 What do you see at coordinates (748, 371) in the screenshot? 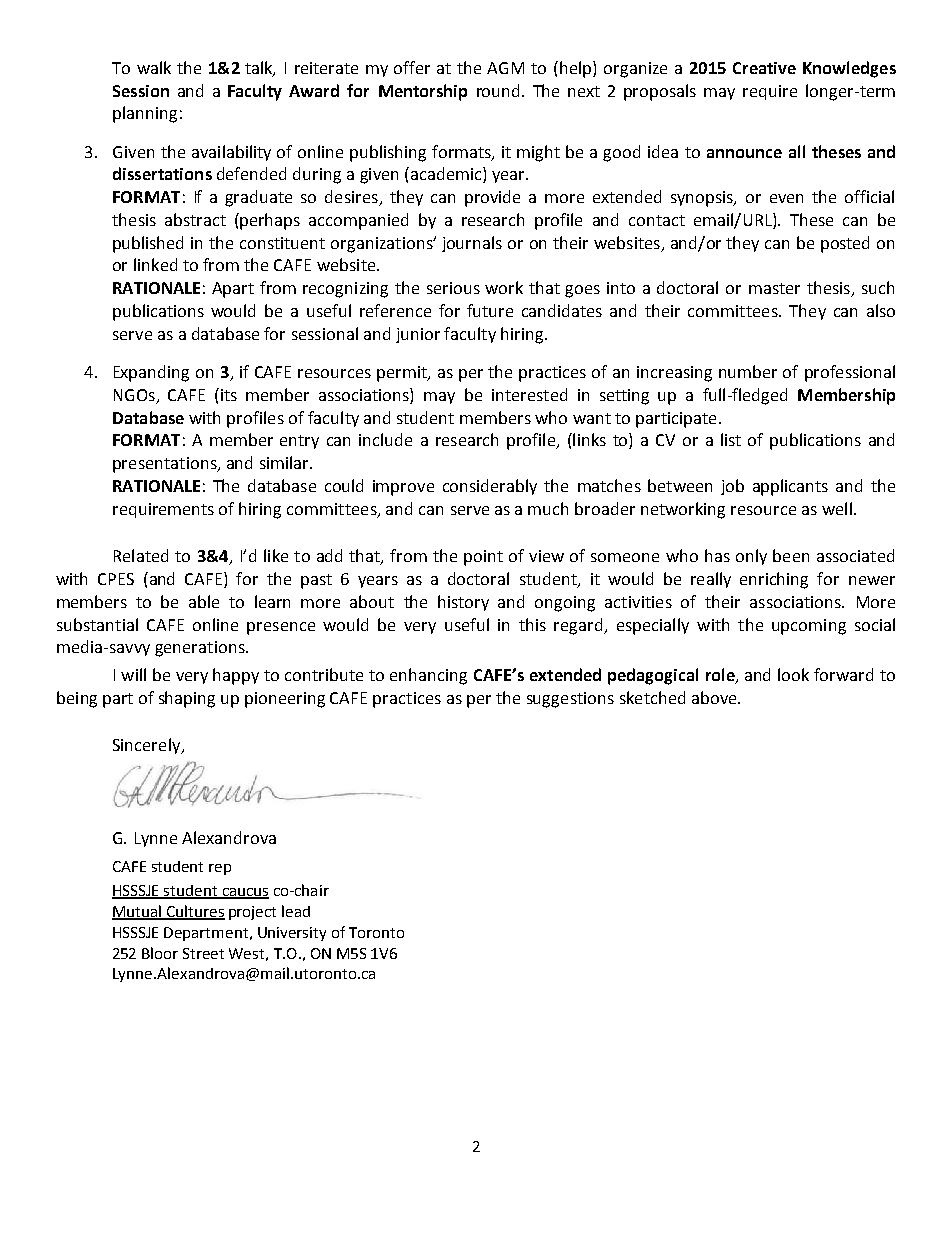
I see `number` at bounding box center [748, 371].
